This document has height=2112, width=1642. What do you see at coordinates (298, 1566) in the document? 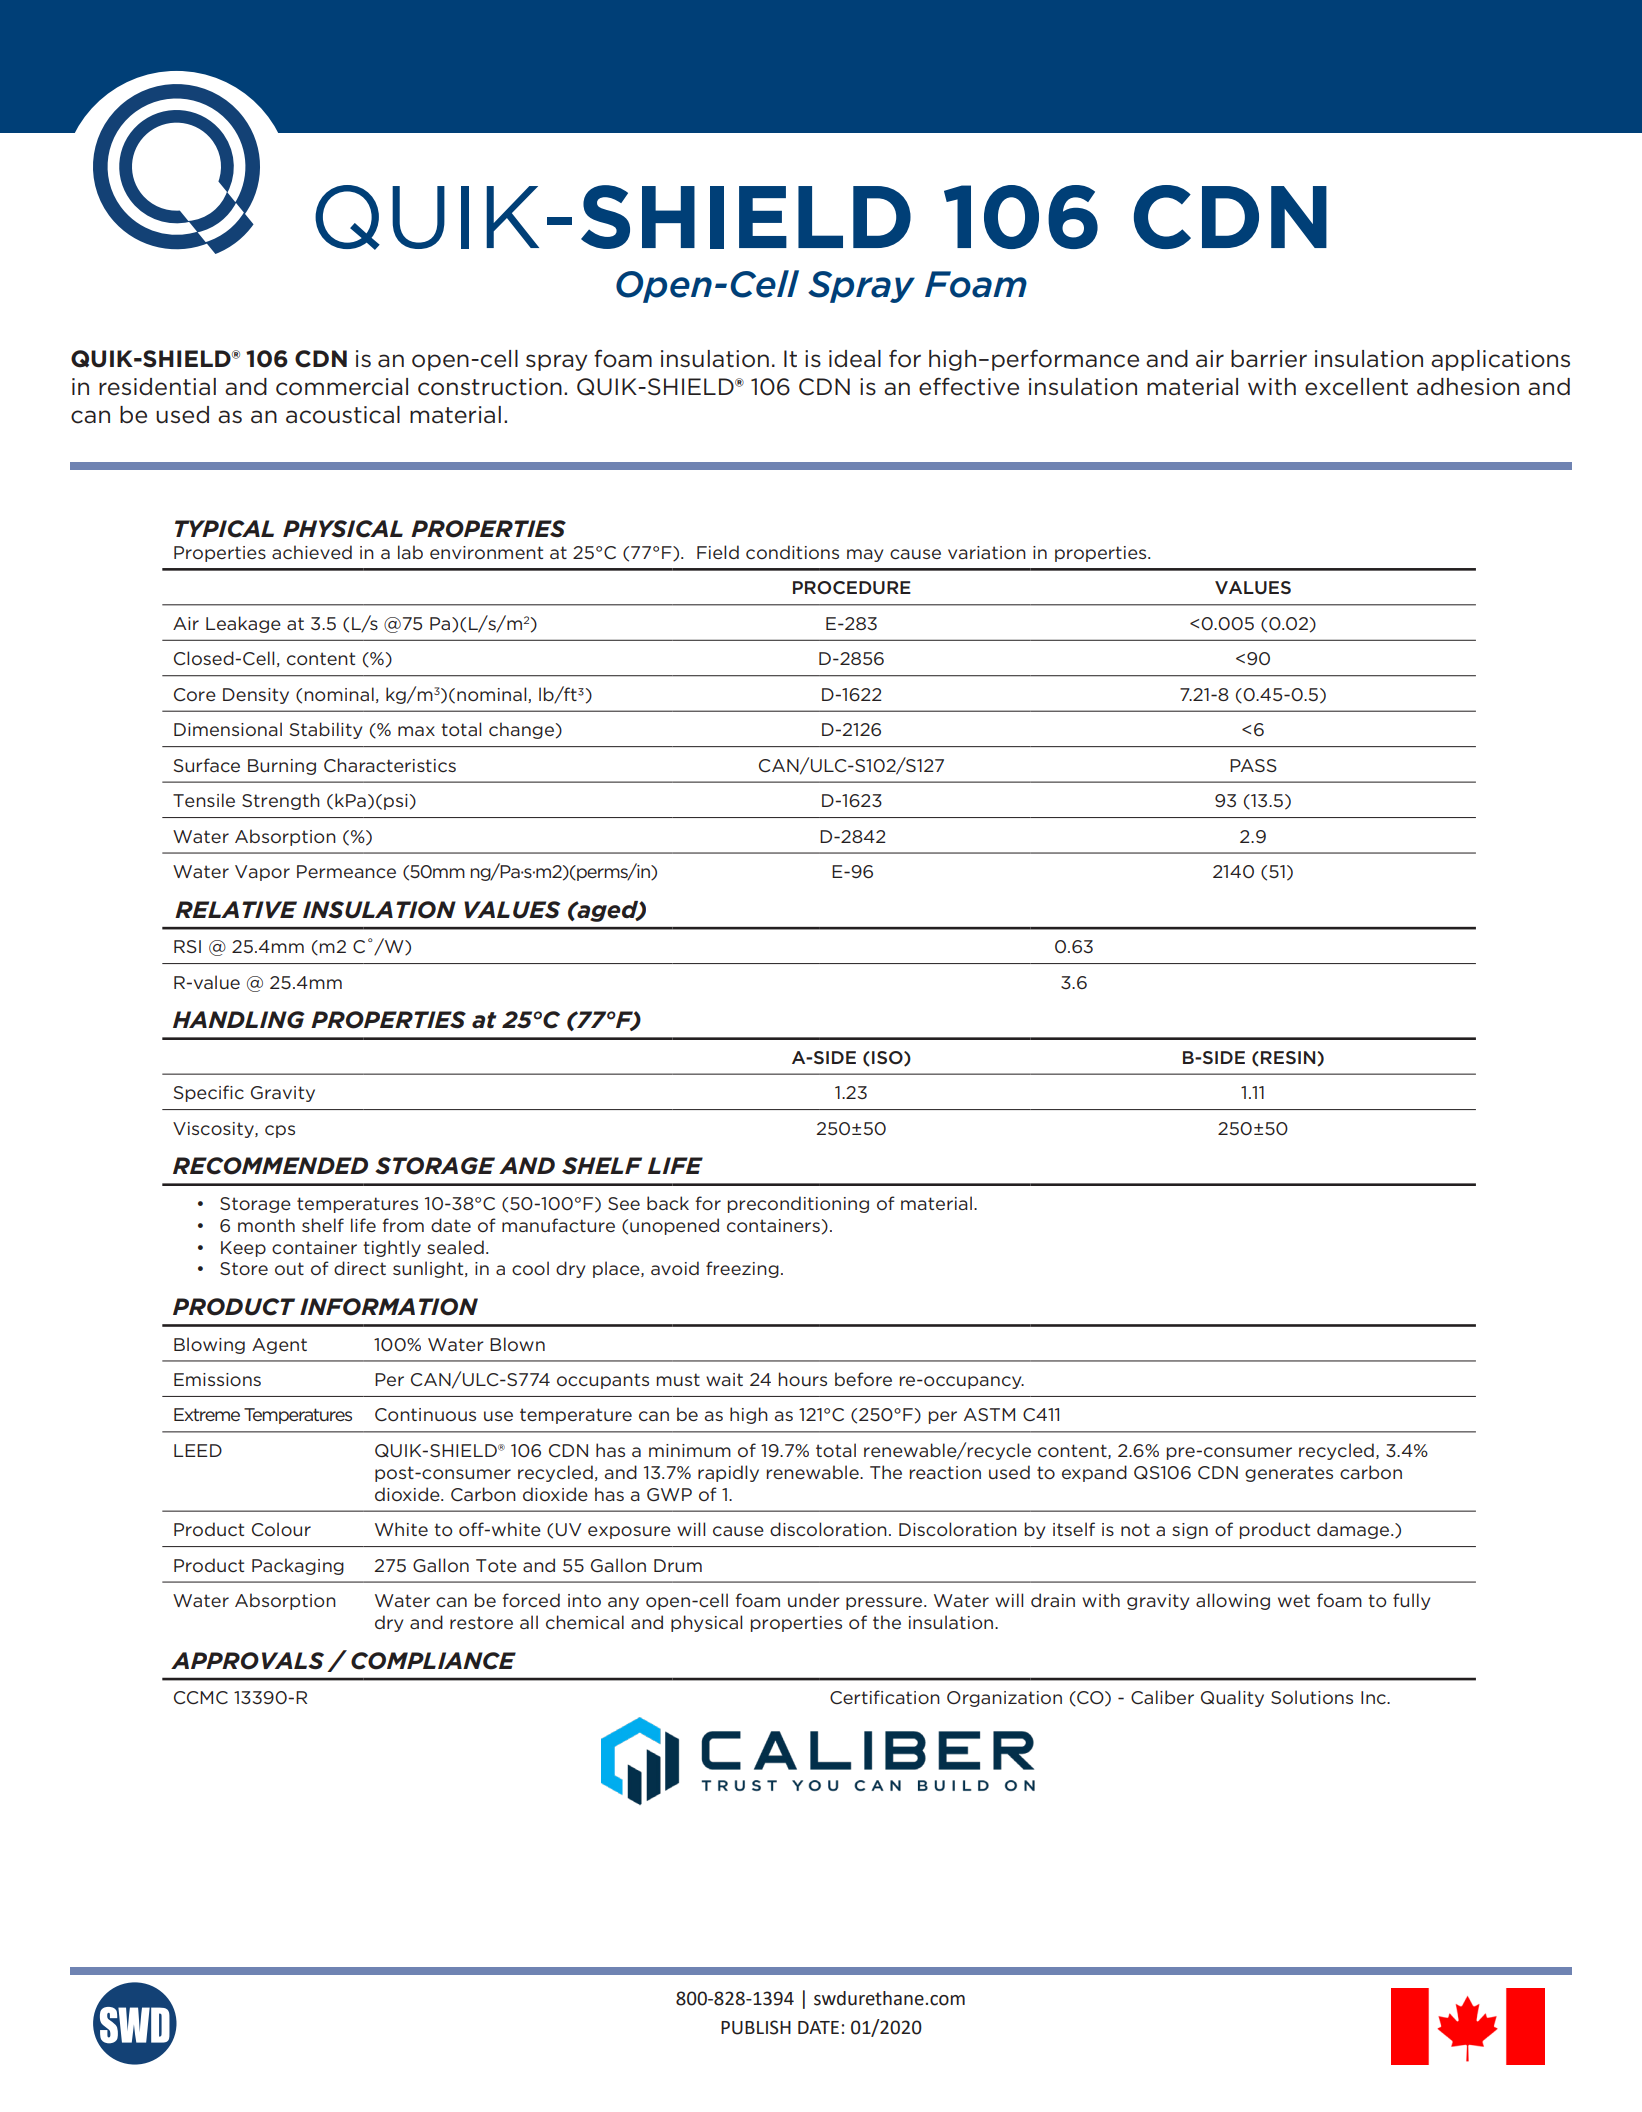
I see `Packaging` at bounding box center [298, 1566].
